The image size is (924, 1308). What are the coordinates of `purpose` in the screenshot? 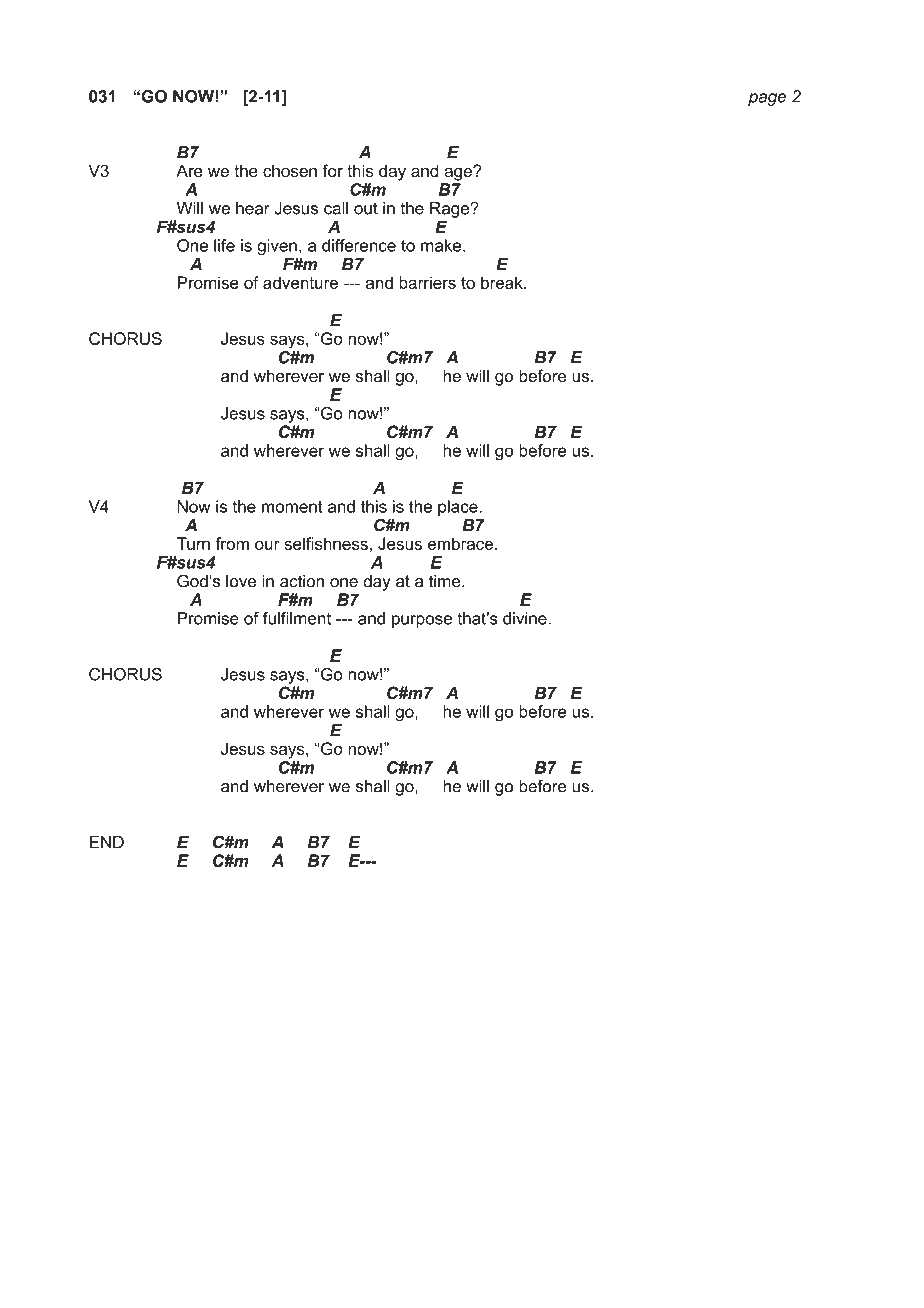 It's located at (422, 621).
